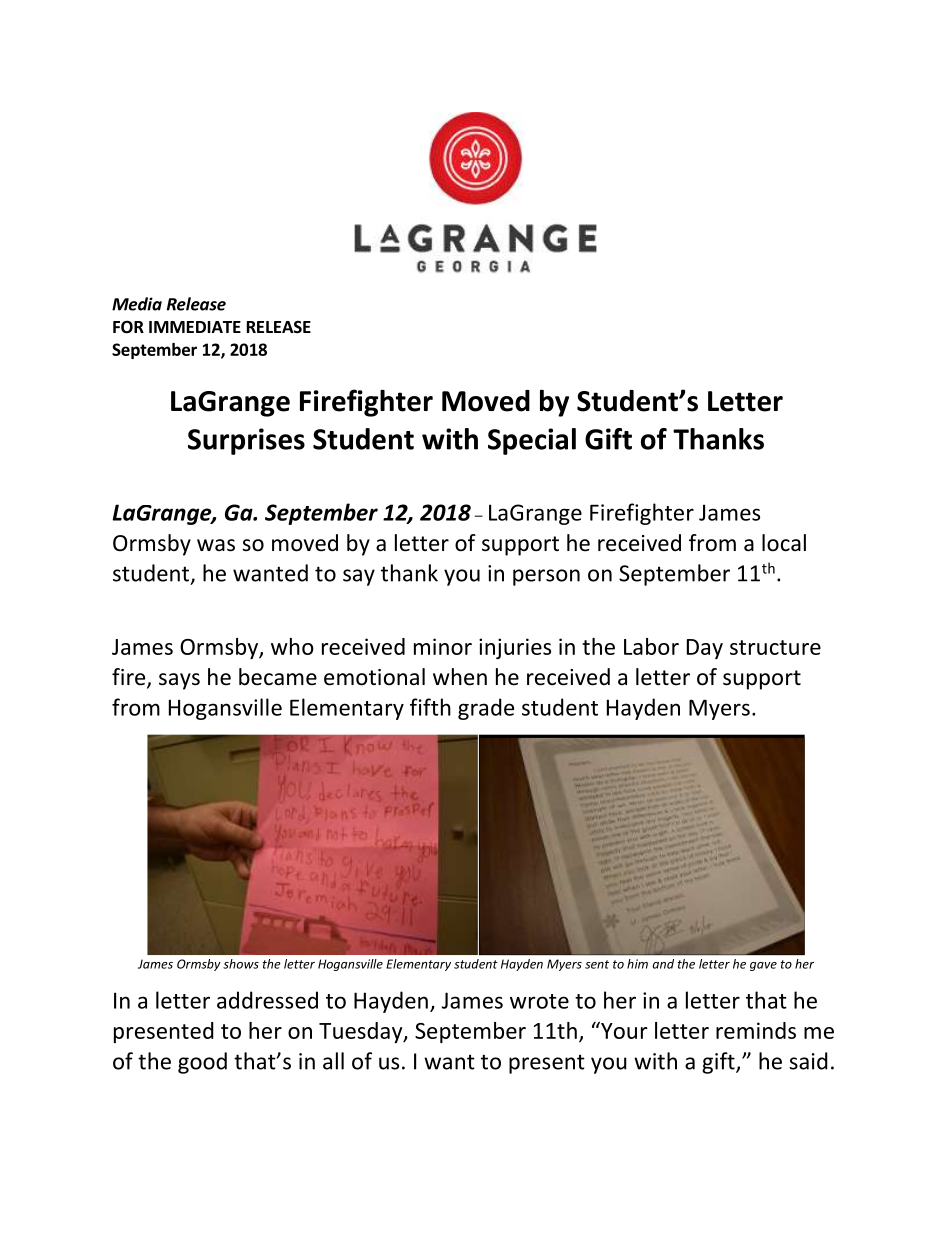 The image size is (952, 1233). What do you see at coordinates (179, 681) in the screenshot?
I see `says` at bounding box center [179, 681].
